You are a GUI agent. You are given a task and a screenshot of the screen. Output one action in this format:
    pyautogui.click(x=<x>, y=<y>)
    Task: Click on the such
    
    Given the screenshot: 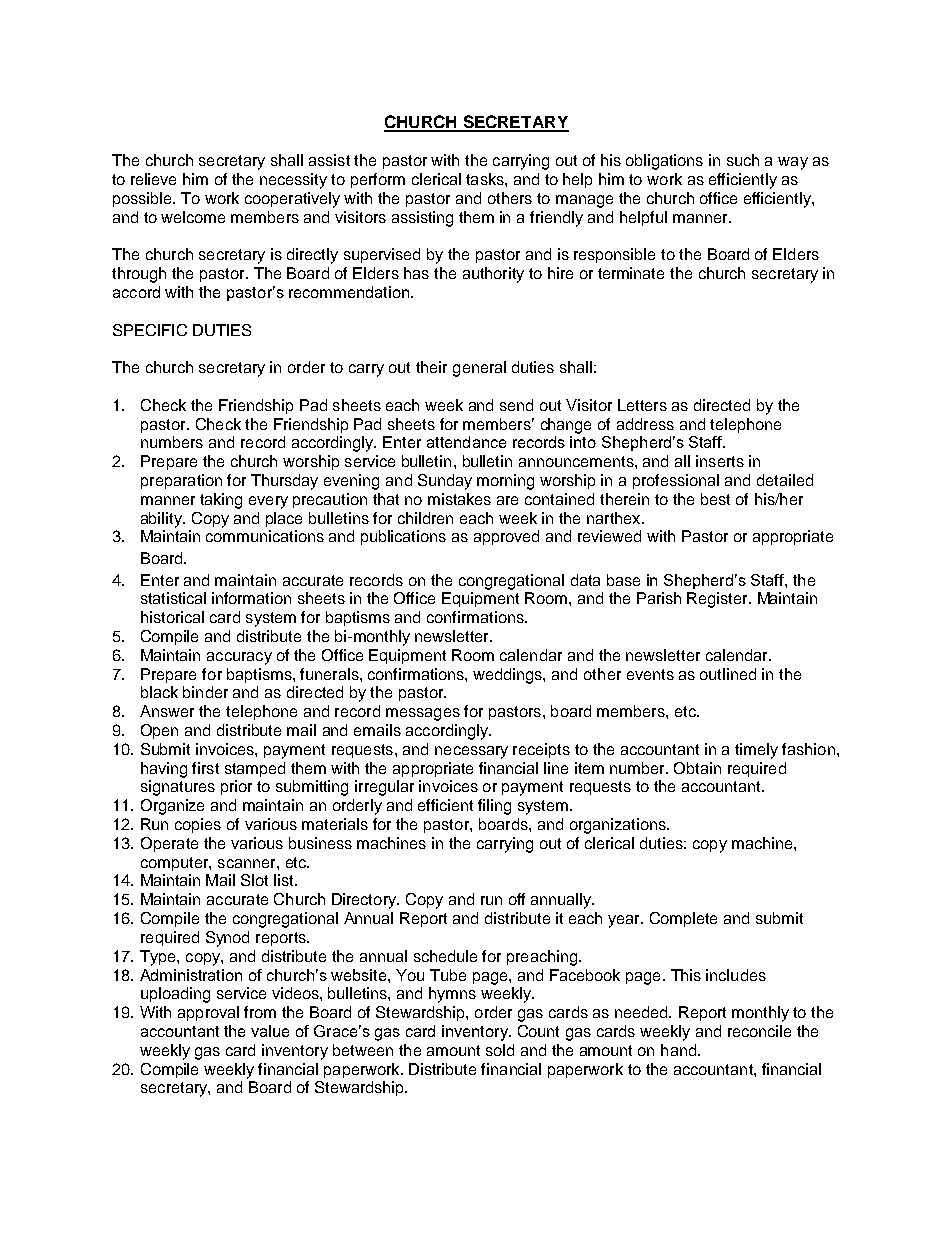 What is the action you would take?
    pyautogui.click(x=743, y=160)
